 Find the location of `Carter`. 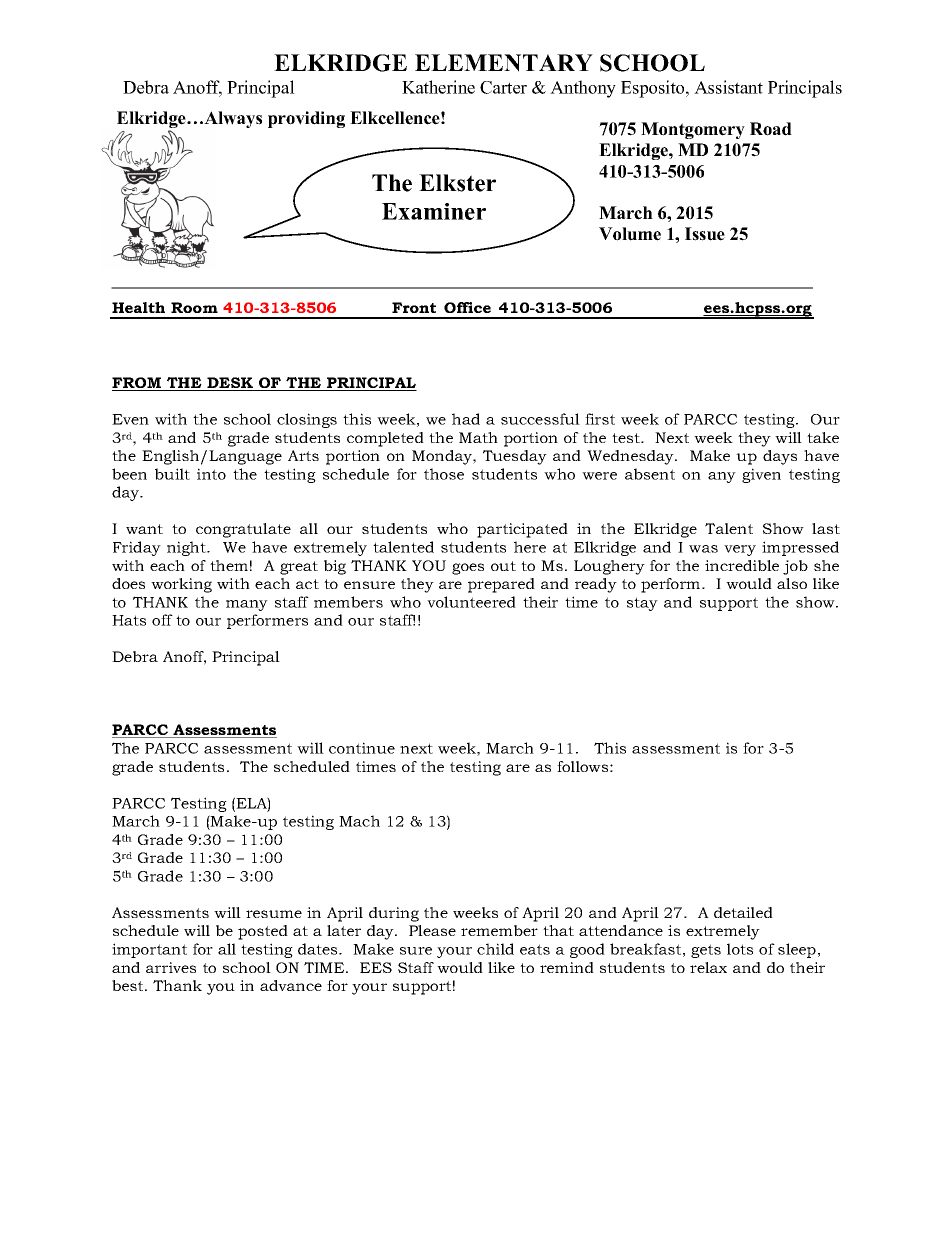

Carter is located at coordinates (503, 87).
